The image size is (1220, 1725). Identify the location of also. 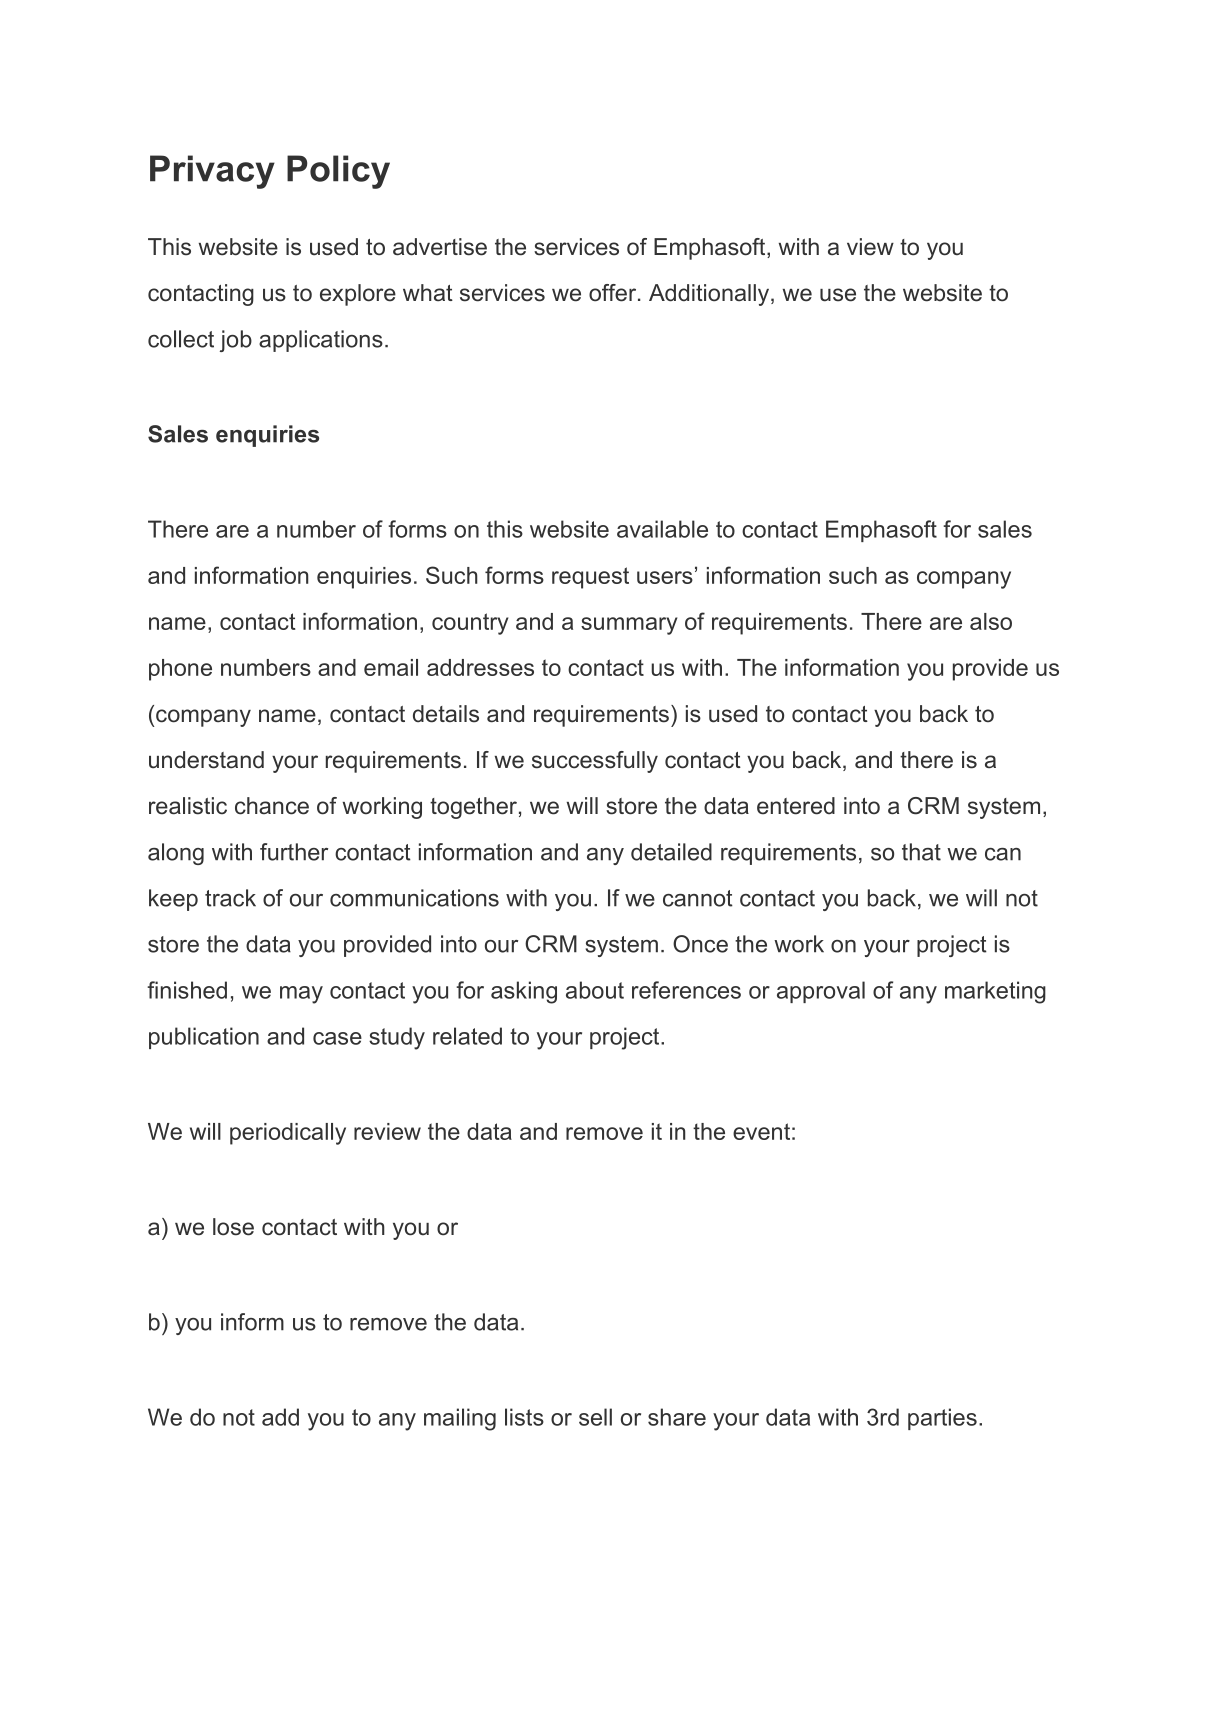
(991, 621).
